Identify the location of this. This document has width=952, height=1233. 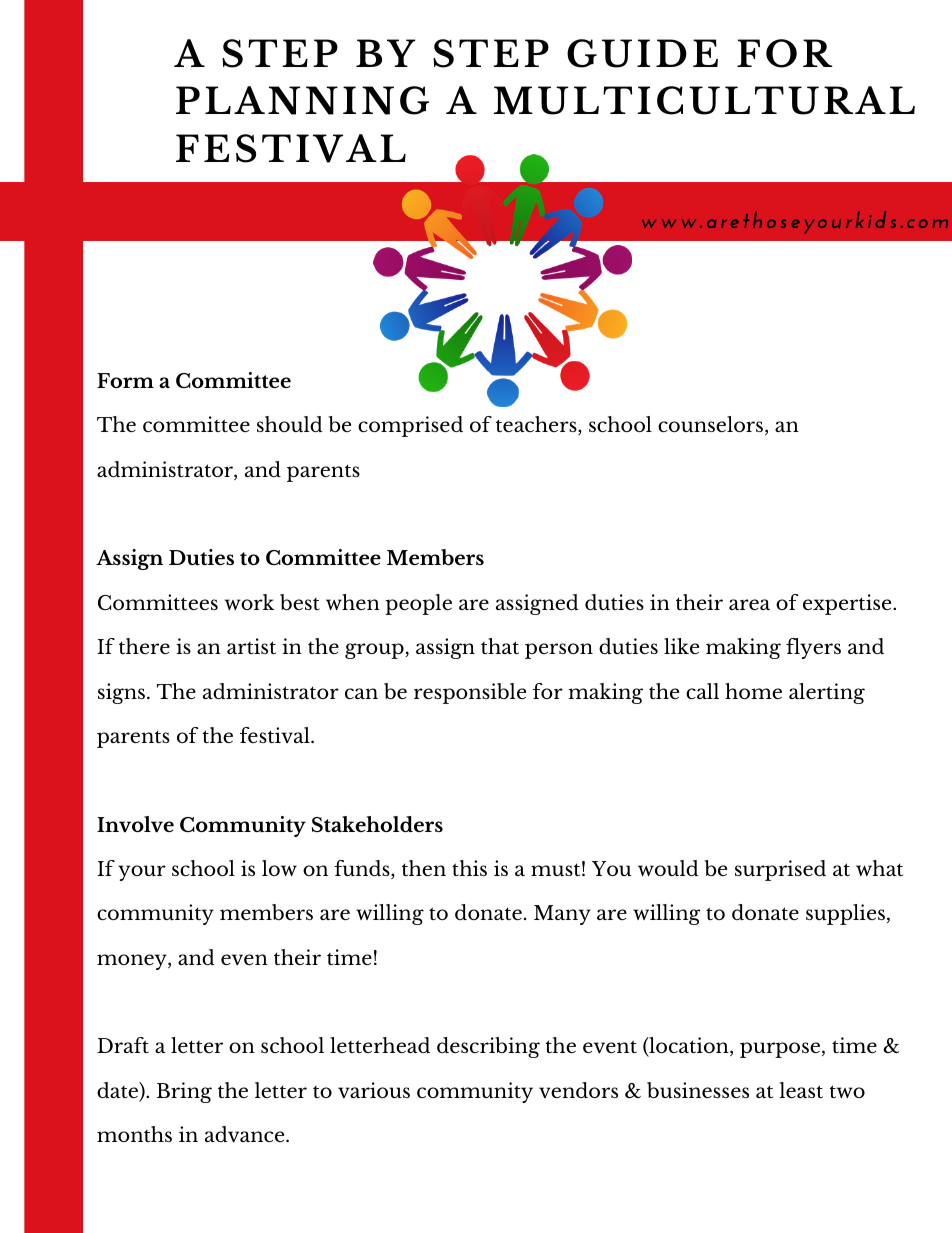
(469, 868).
